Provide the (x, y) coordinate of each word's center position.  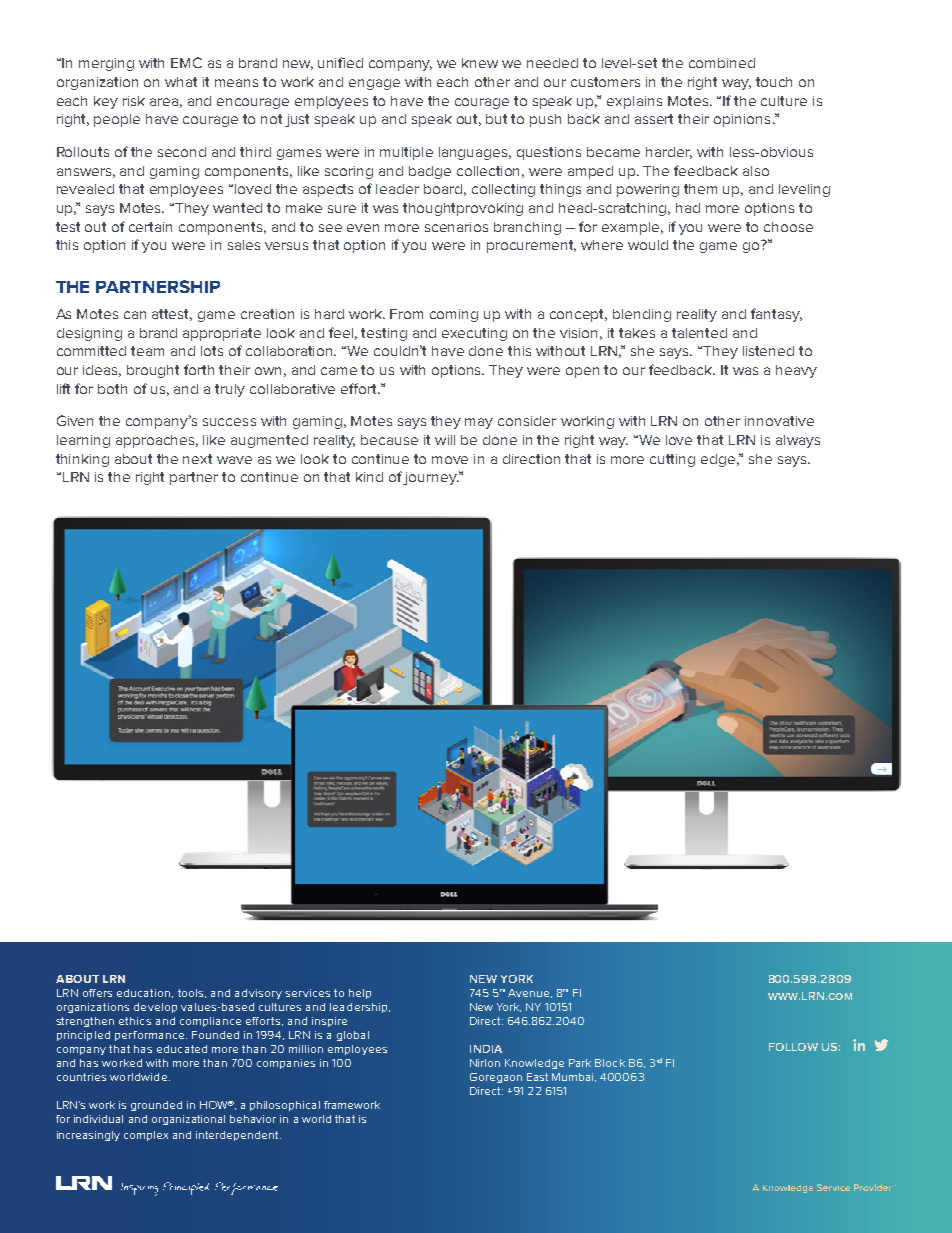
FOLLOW (793, 1047)
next (197, 459)
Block (610, 1063)
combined (722, 63)
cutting (672, 460)
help (360, 994)
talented (699, 333)
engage (374, 84)
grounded (156, 1106)
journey (431, 478)
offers (97, 993)
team (147, 351)
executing (474, 334)
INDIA (486, 1049)
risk (134, 101)
